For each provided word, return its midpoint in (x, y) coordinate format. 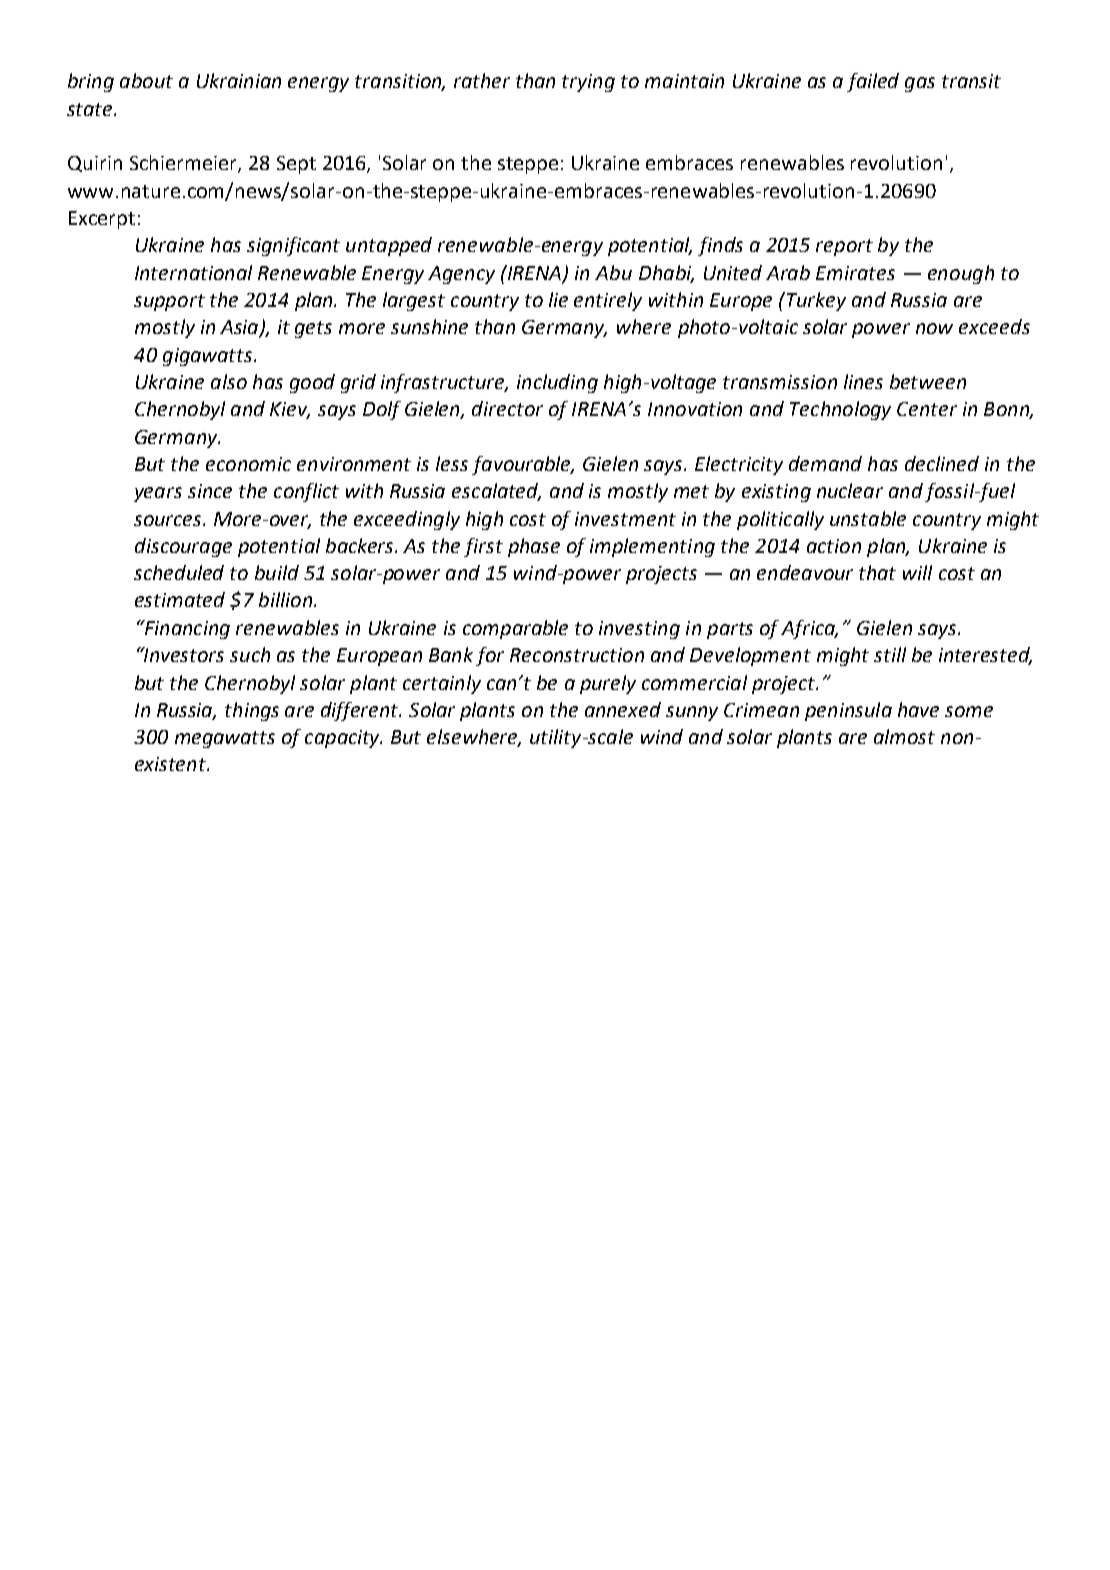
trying (588, 83)
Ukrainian (239, 80)
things (252, 711)
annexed (623, 709)
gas (920, 84)
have (918, 709)
